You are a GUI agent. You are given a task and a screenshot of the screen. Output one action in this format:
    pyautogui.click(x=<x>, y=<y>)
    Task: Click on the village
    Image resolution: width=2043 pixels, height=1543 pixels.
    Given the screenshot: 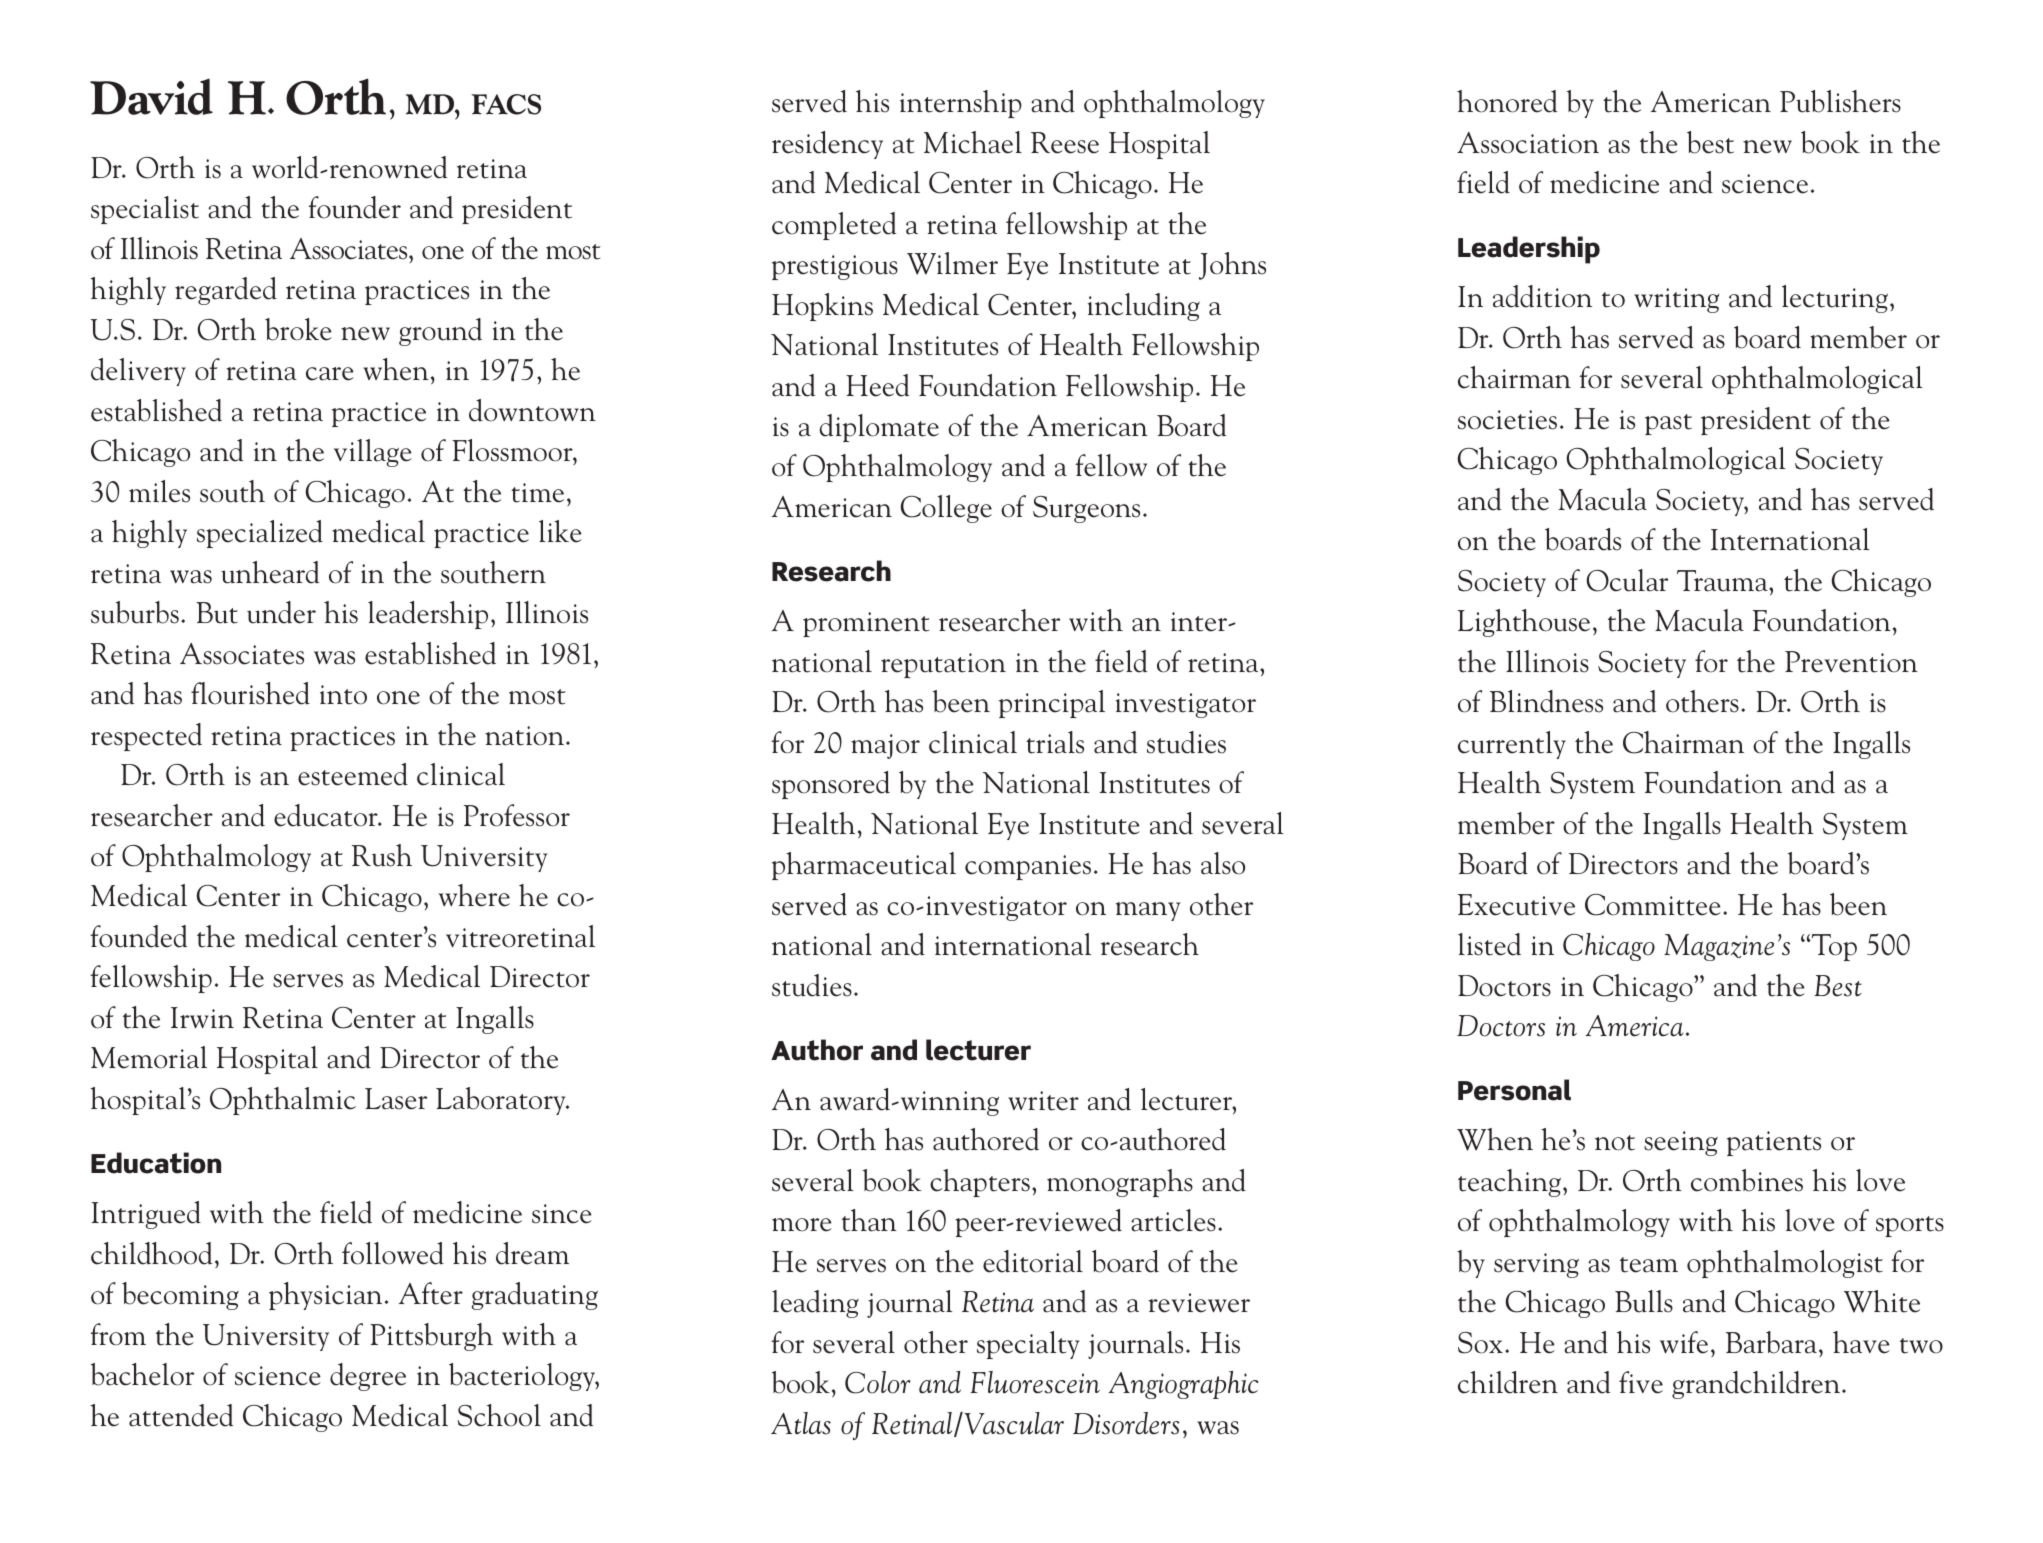 What is the action you would take?
    pyautogui.click(x=373, y=453)
